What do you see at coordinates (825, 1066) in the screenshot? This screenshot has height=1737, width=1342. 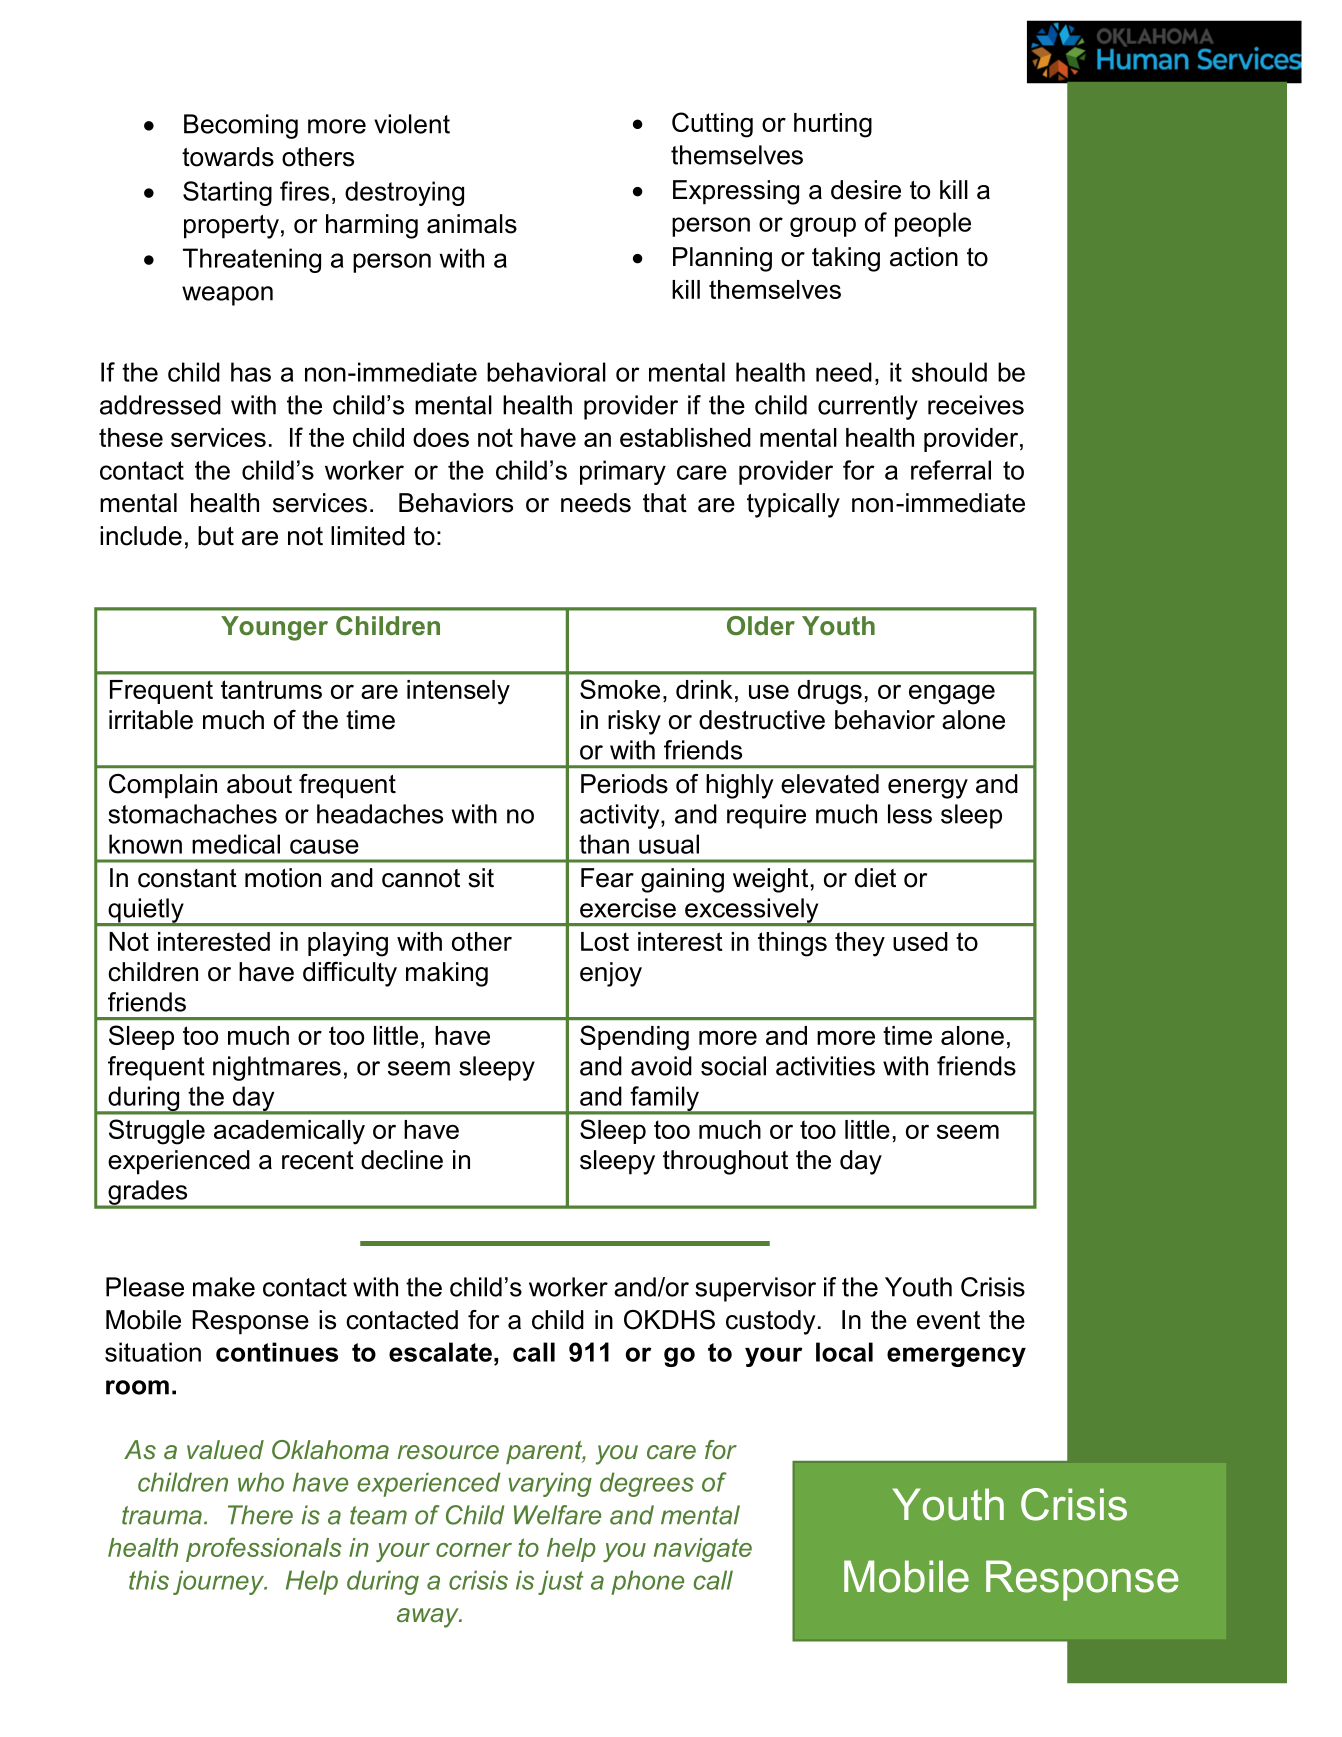 I see `activities` at bounding box center [825, 1066].
